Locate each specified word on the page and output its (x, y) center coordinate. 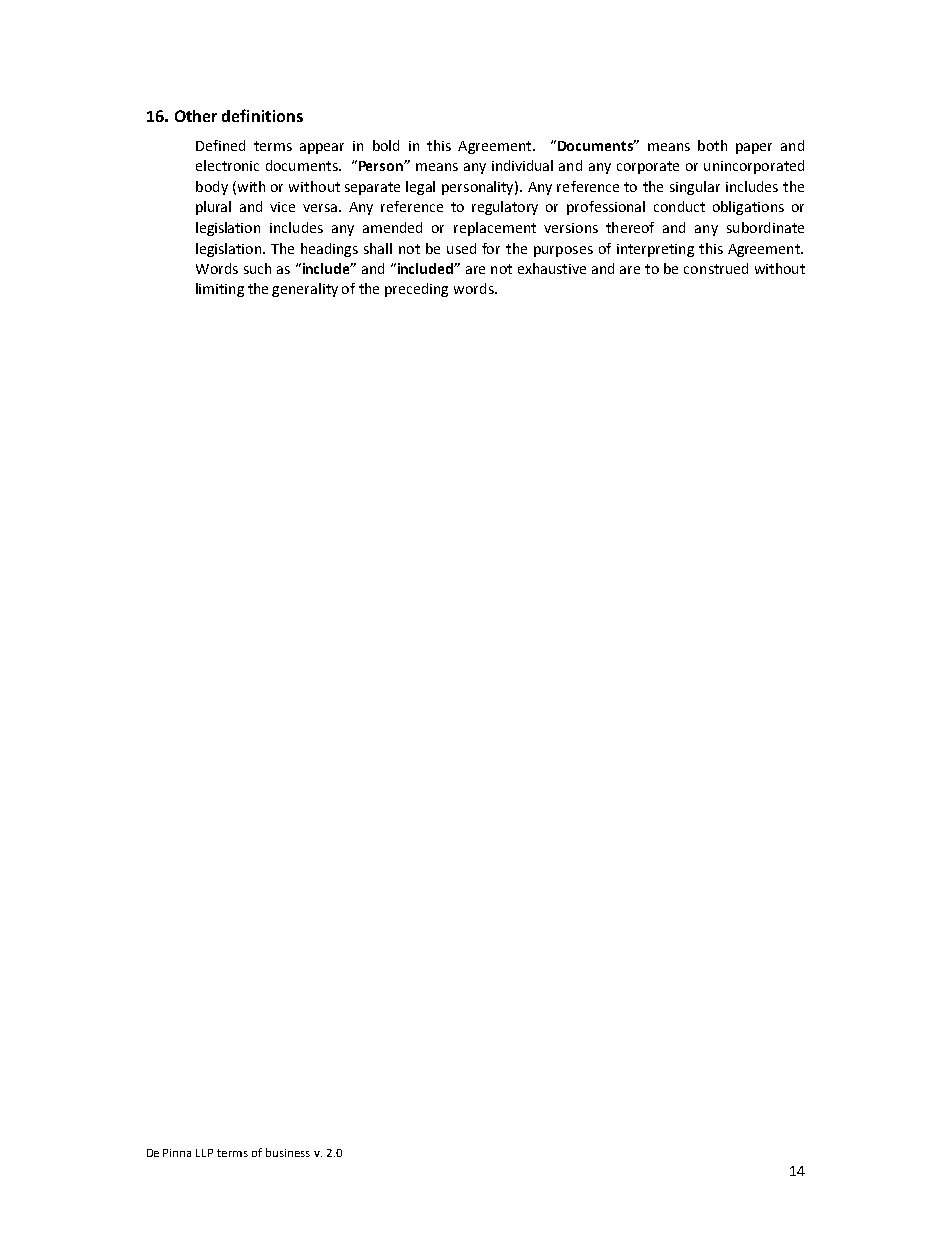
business (288, 1152)
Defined (220, 145)
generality (305, 290)
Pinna (177, 1153)
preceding (416, 290)
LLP (204, 1153)
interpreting (655, 250)
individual (522, 165)
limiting (220, 290)
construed (716, 268)
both (712, 145)
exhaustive (552, 268)
